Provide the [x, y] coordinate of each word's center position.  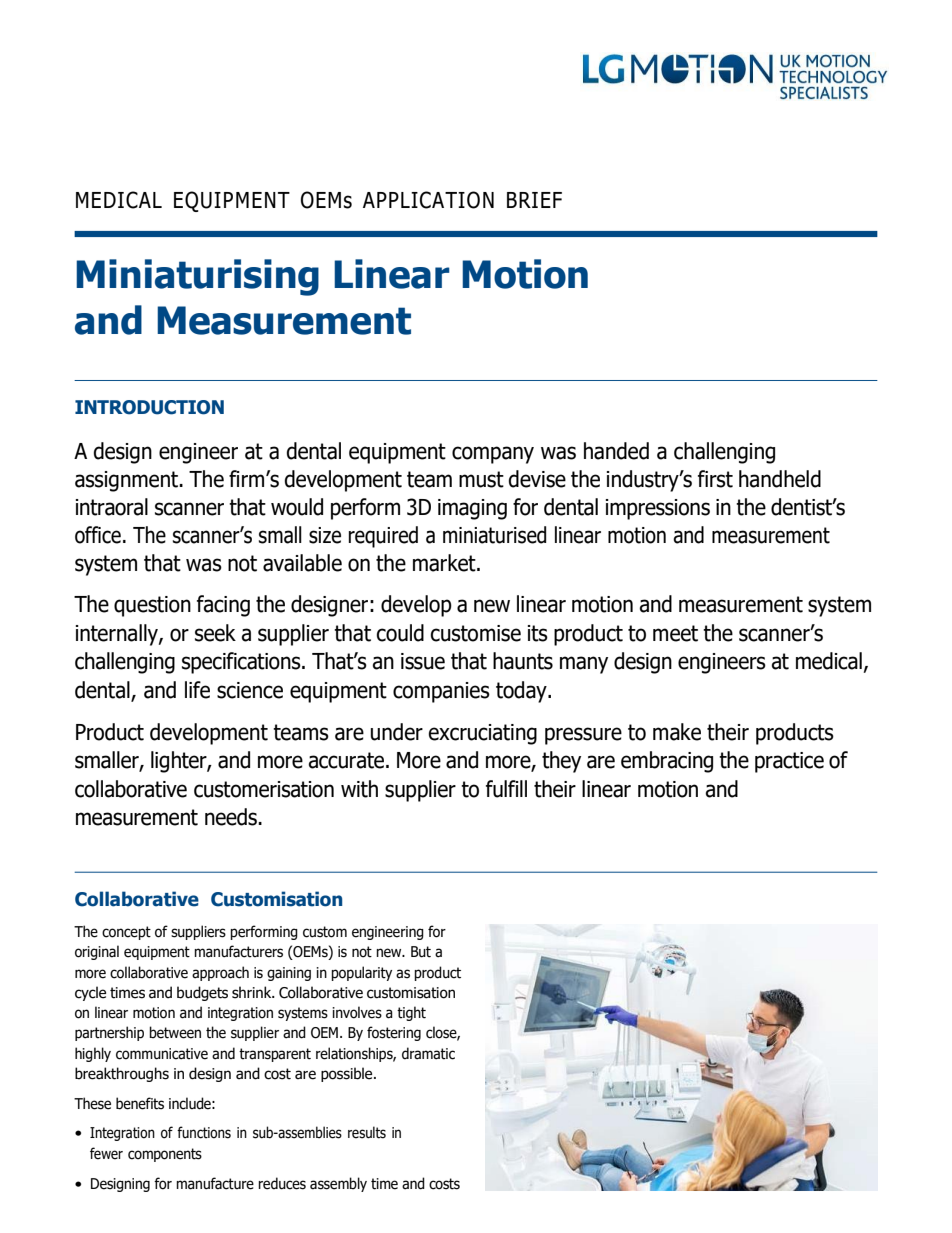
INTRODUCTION [149, 407]
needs [232, 817]
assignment [128, 481]
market [445, 563]
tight [411, 1013]
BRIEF [534, 200]
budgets [202, 993]
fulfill [506, 789]
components [165, 1155]
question [152, 606]
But [421, 952]
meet [675, 633]
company [493, 455]
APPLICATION [428, 200]
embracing [667, 762]
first [715, 479]
